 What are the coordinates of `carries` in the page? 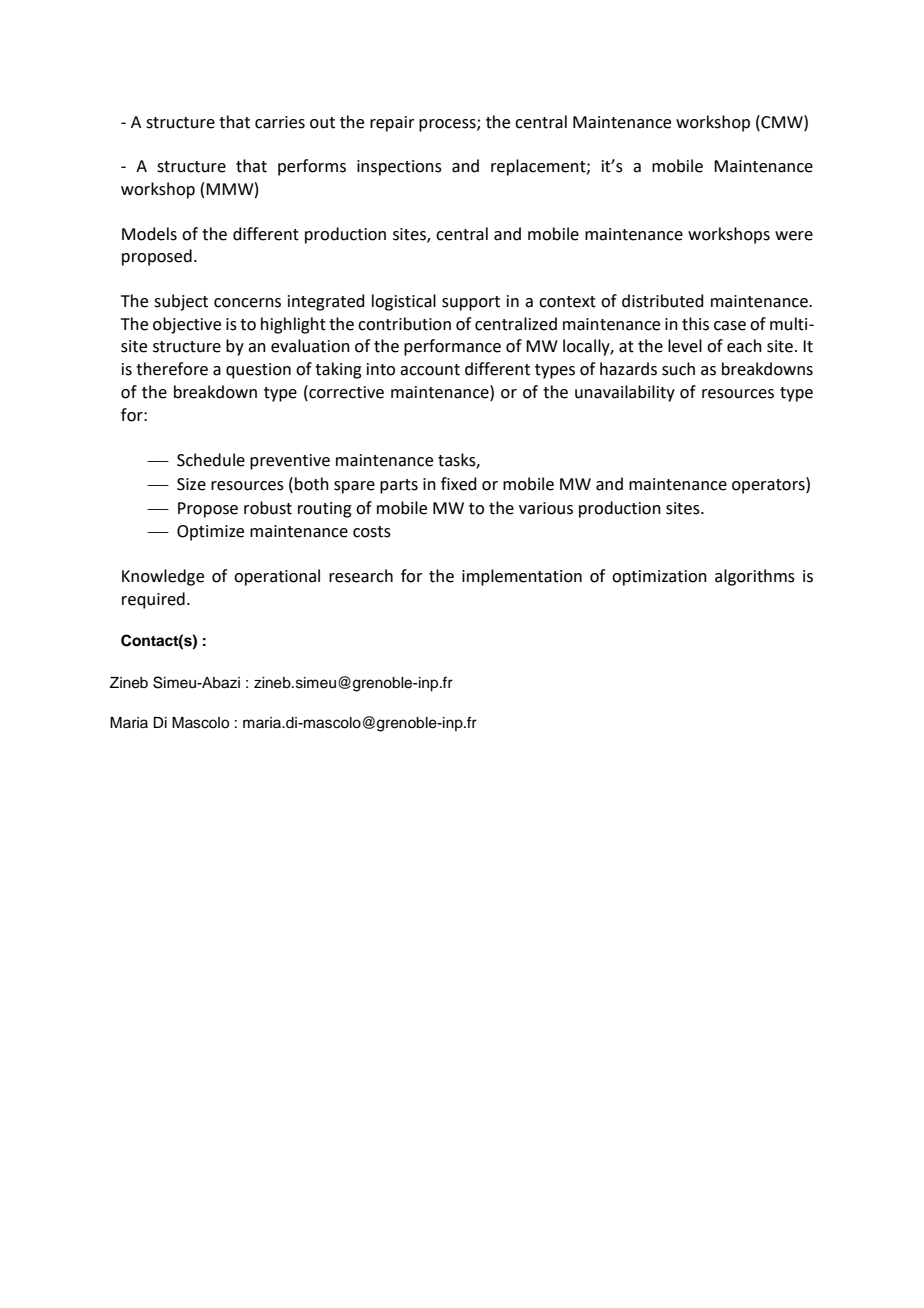 It's located at (280, 122).
